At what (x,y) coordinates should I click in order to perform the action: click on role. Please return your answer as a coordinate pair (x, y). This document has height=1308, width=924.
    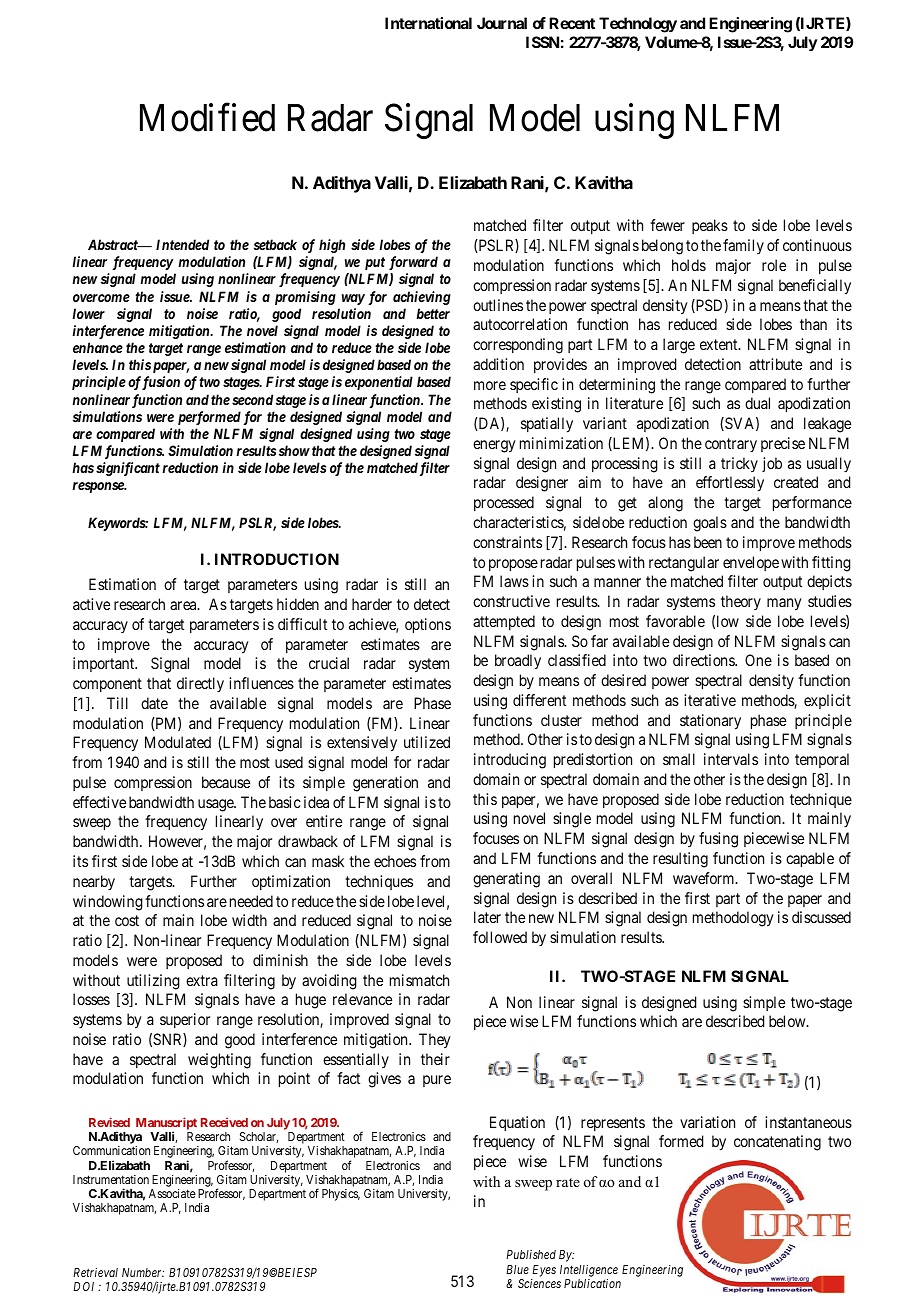
    Looking at the image, I should click on (774, 265).
